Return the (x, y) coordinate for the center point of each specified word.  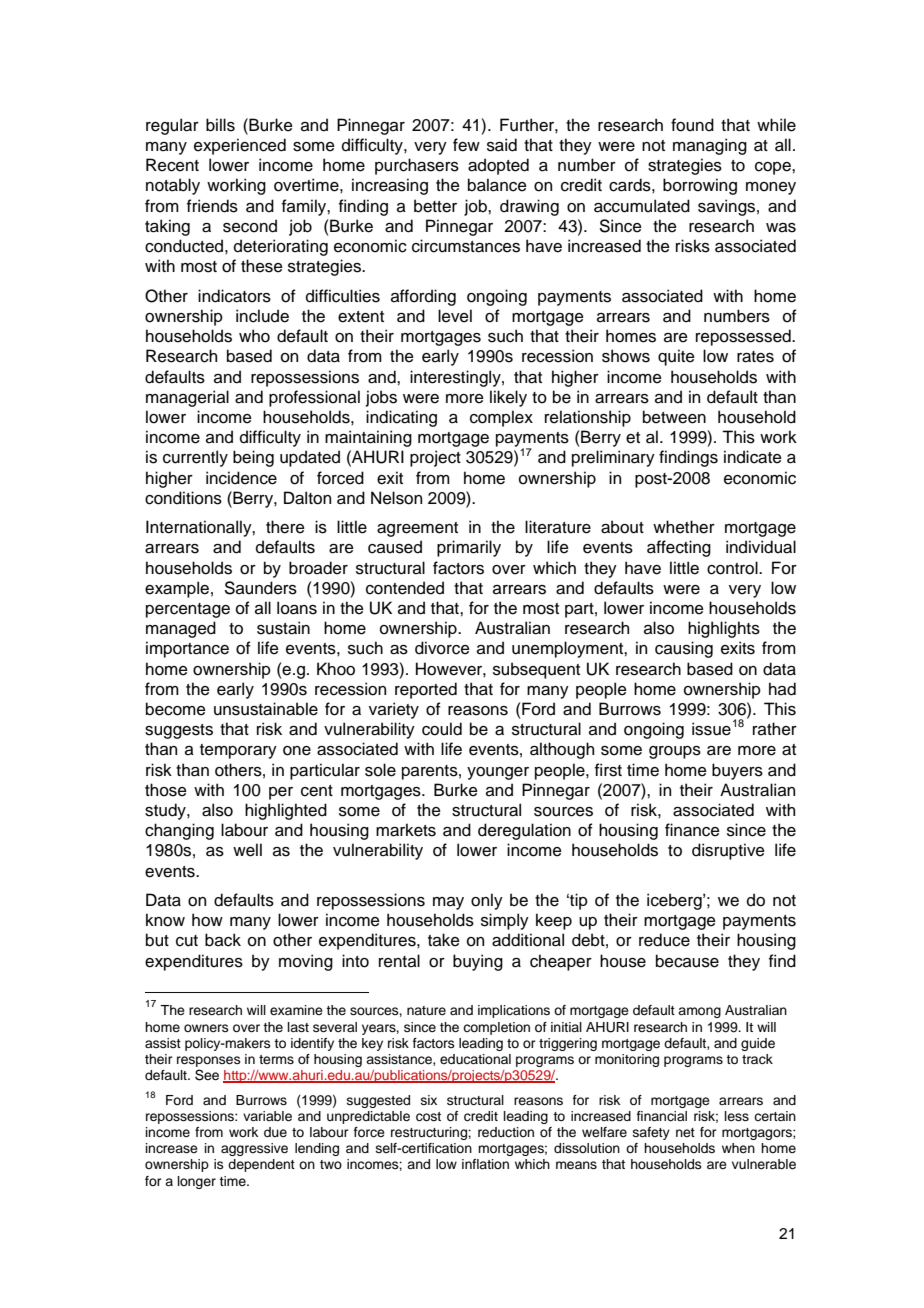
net (685, 1132)
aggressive (254, 1149)
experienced (240, 146)
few (466, 145)
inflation (485, 1164)
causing (684, 649)
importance (187, 649)
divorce (442, 648)
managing (710, 146)
